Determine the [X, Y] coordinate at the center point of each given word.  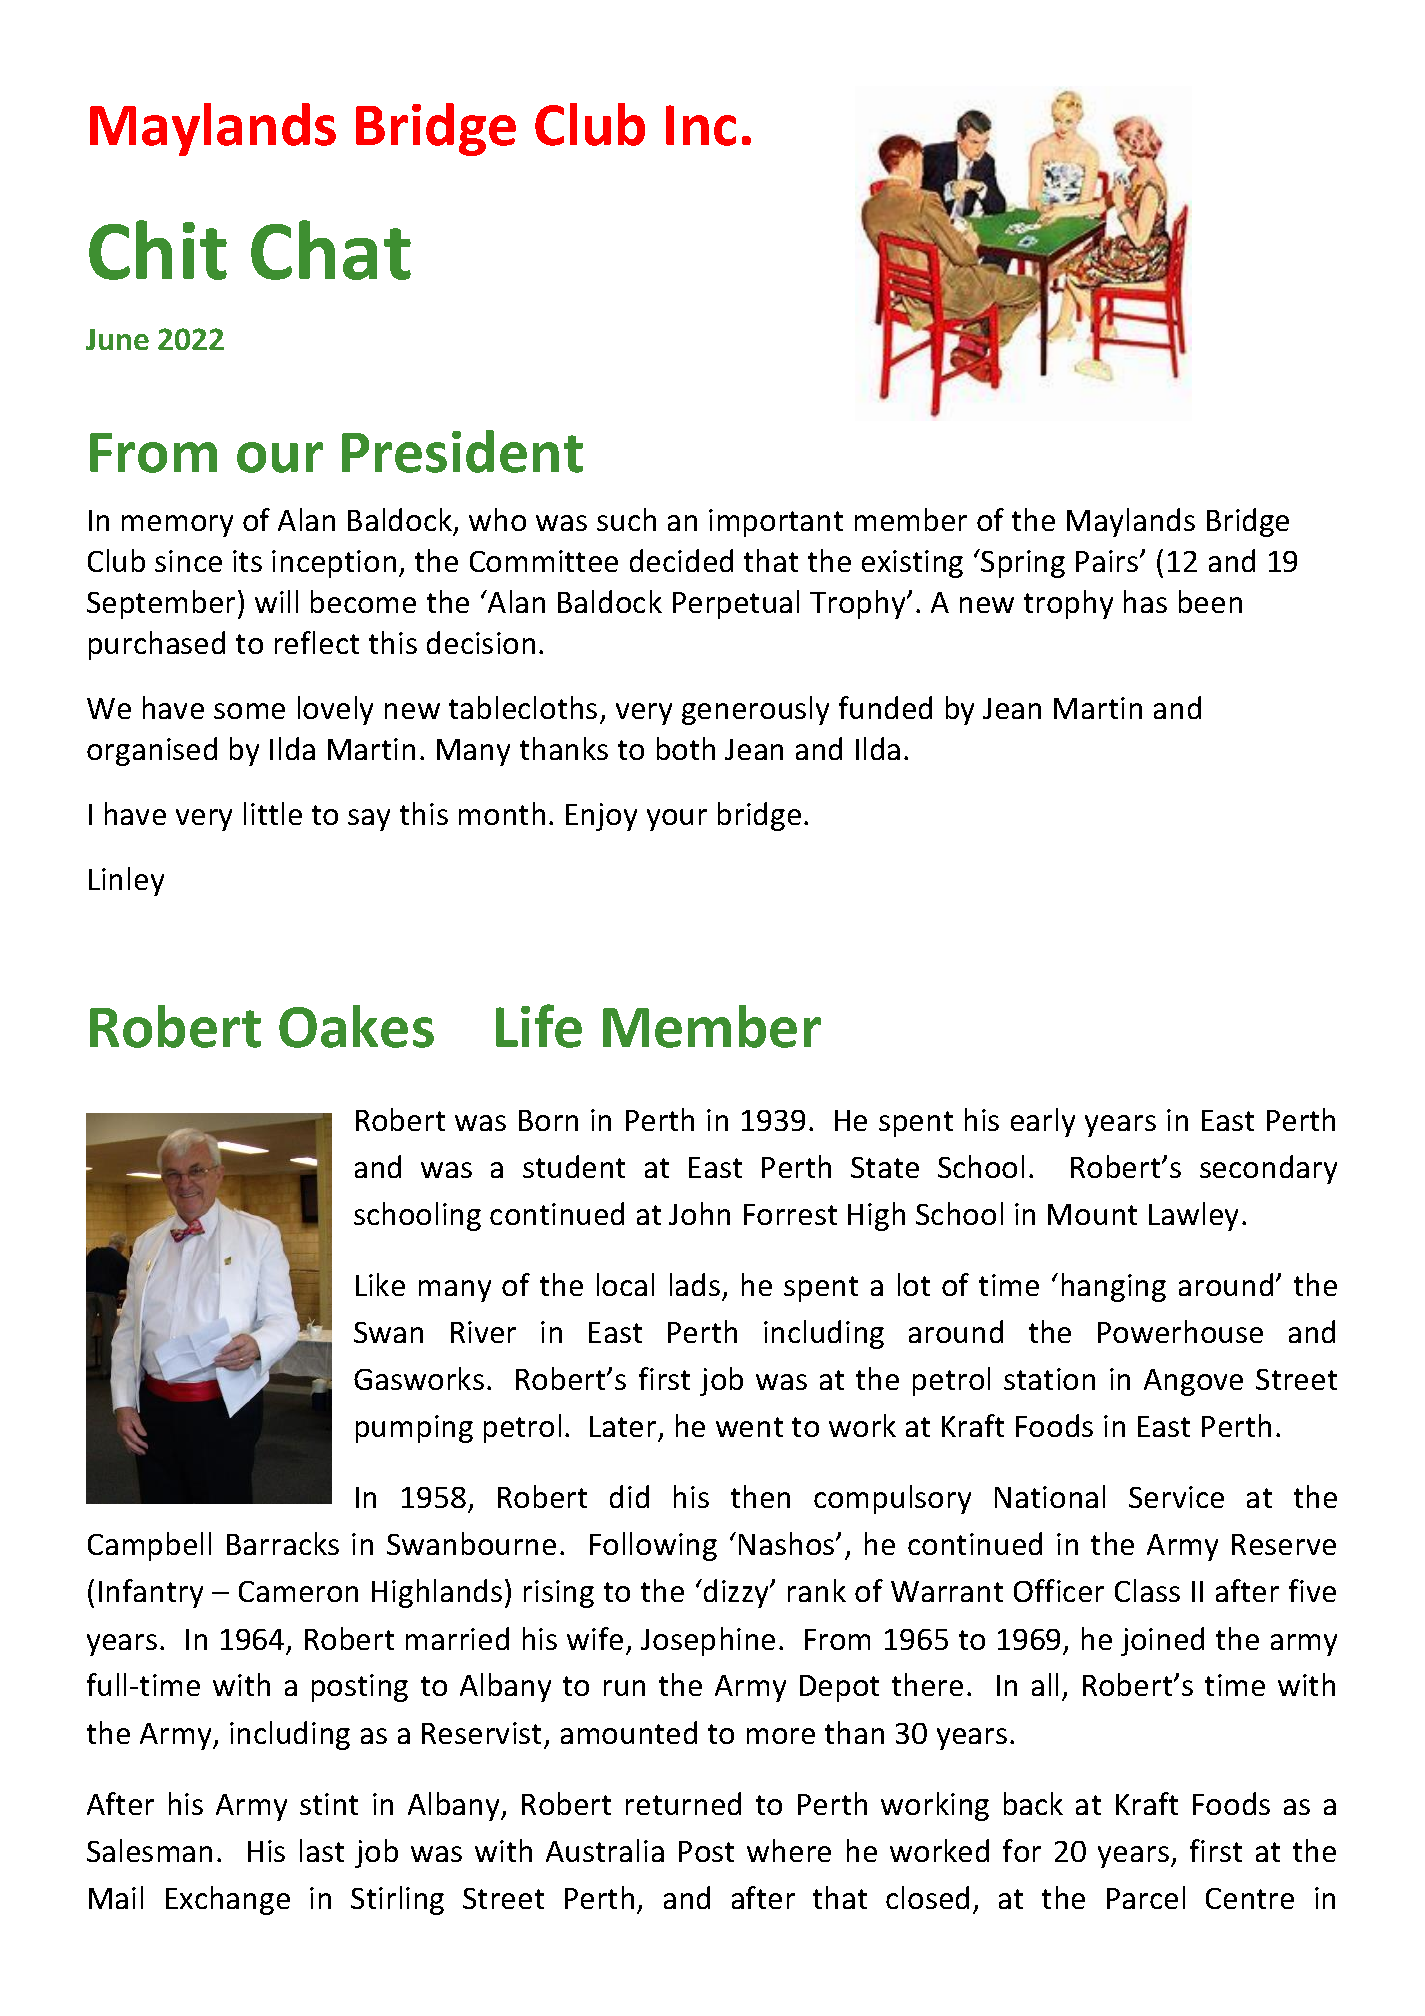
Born [548, 1120]
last [322, 1850]
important [776, 523]
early [1043, 1122]
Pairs [1108, 561]
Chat [331, 250]
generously [755, 710]
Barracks [283, 1543]
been [1210, 601]
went [749, 1427]
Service [1176, 1497]
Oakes [356, 1026]
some [249, 711]
